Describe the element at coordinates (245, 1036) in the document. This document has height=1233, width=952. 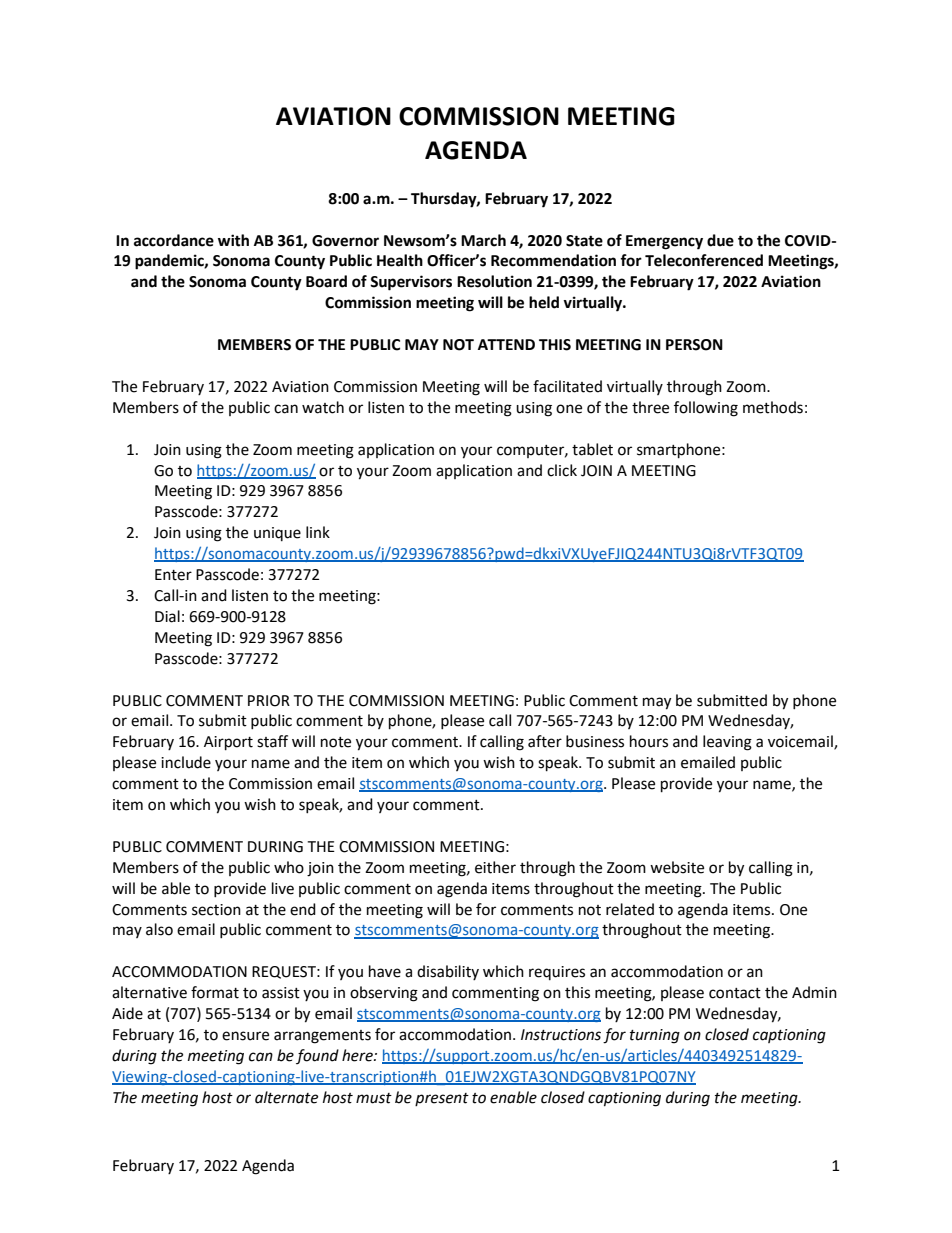
I see `ensure` at that location.
